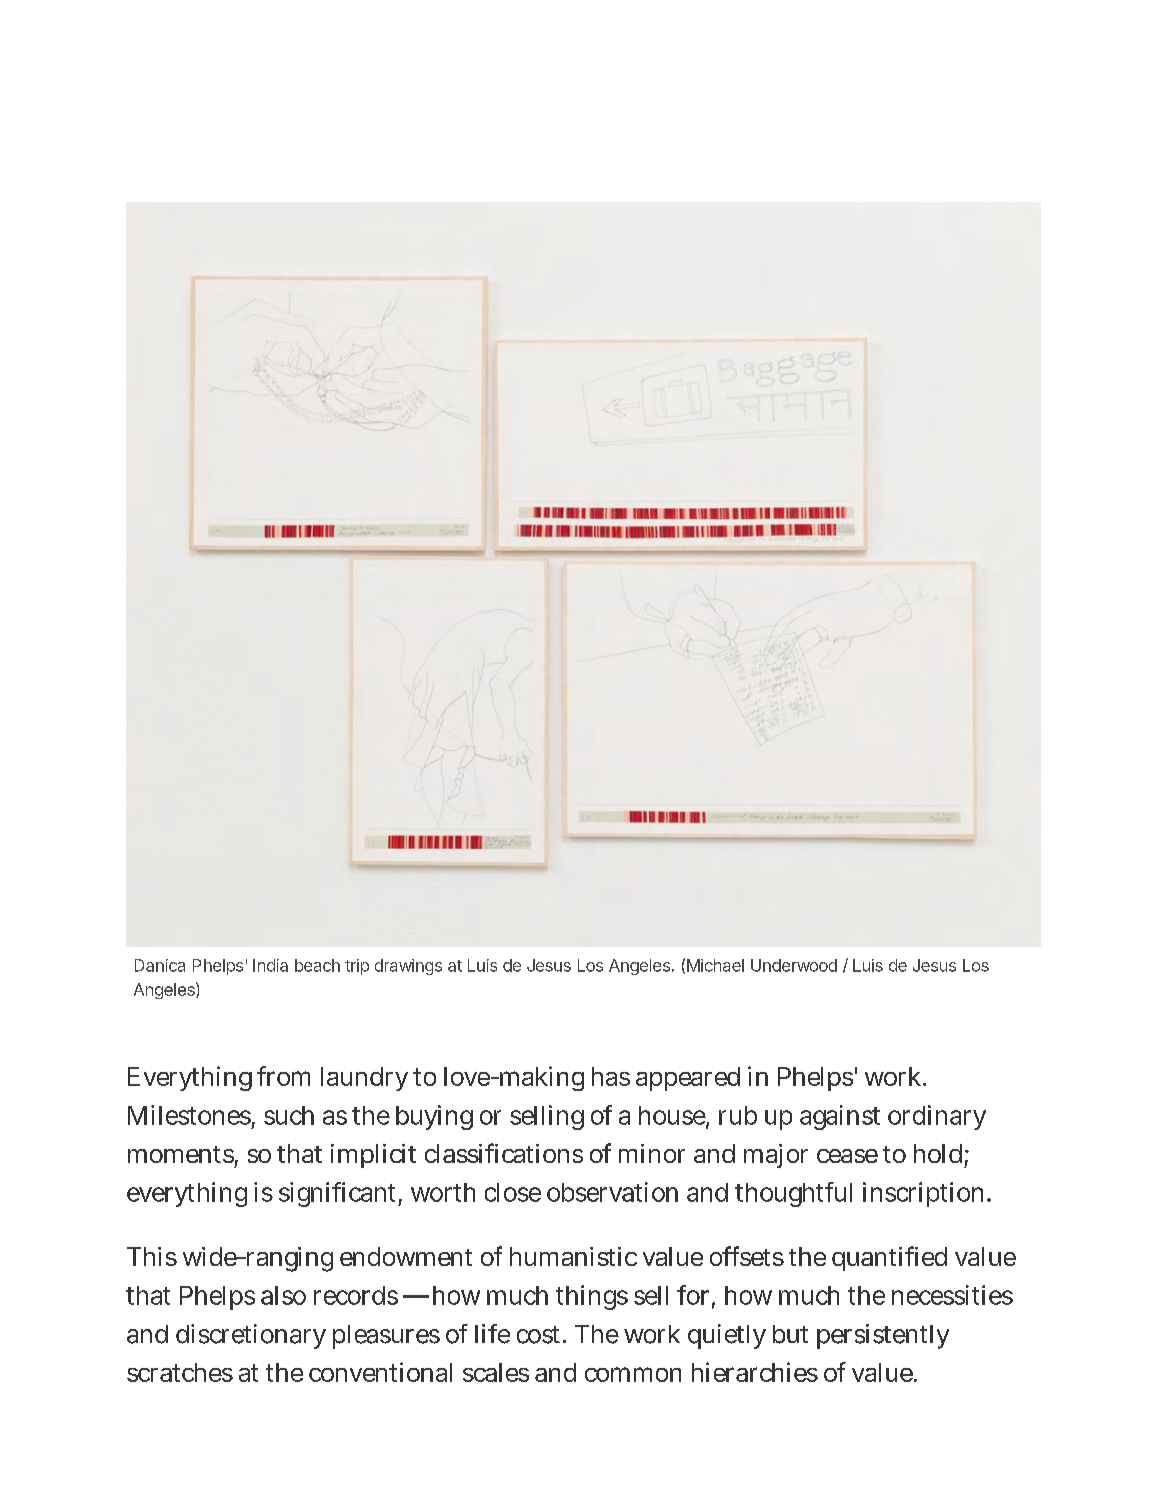 The height and width of the screenshot is (1510, 1167). Describe the element at coordinates (152, 1256) in the screenshot. I see `This` at that location.
